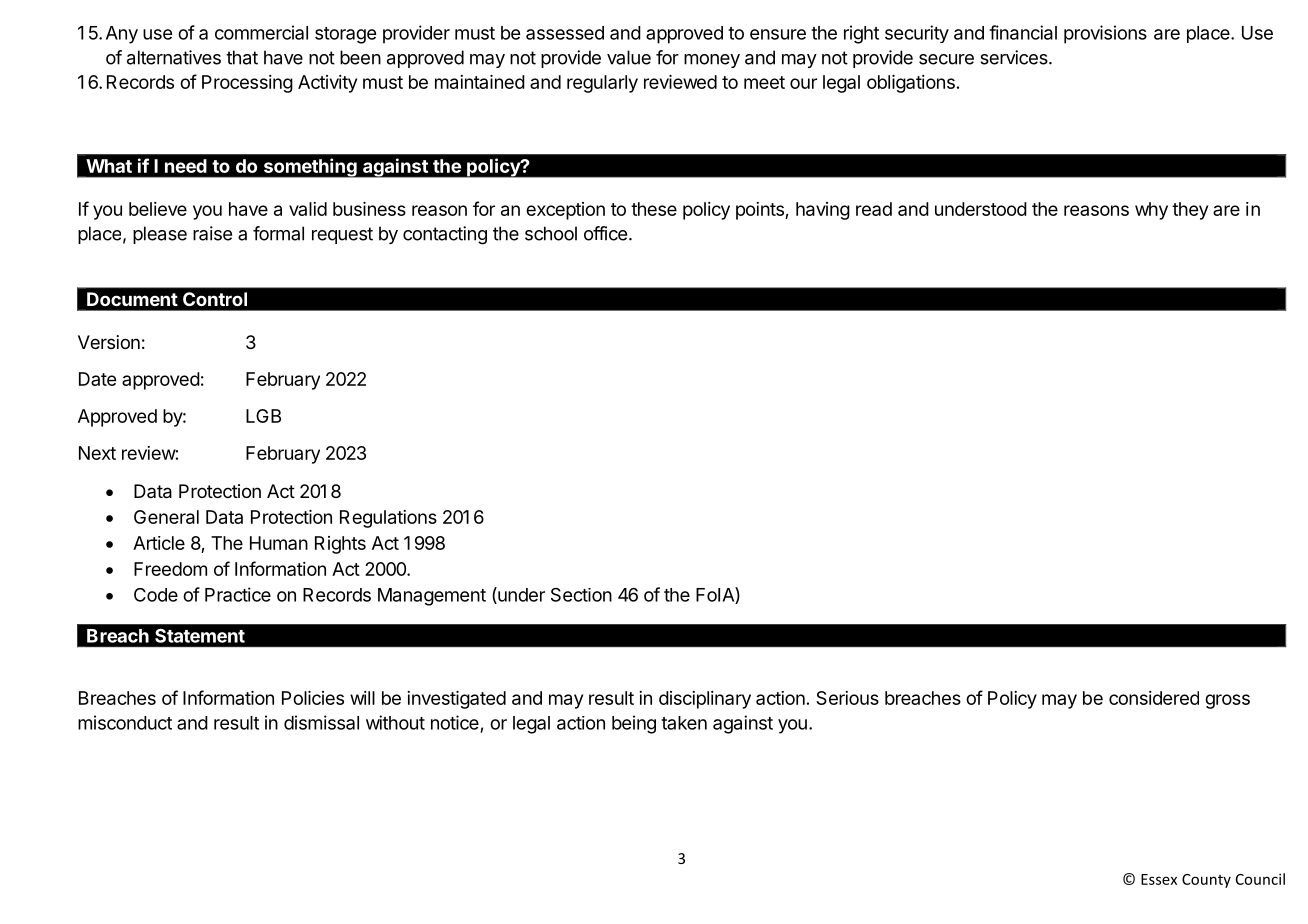  What do you see at coordinates (712, 61) in the screenshot?
I see `money` at bounding box center [712, 61].
